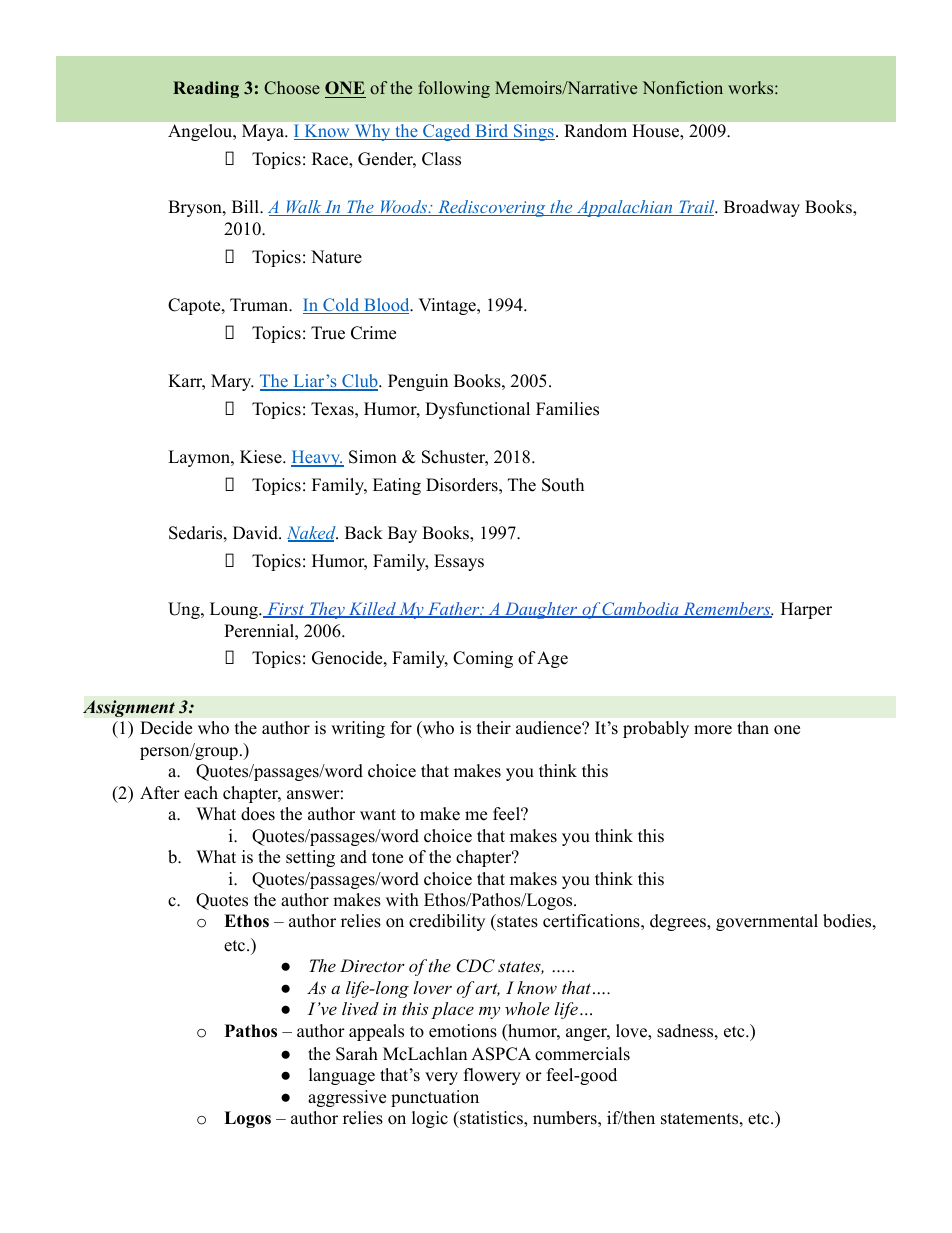 This document has width=952, height=1233. What do you see at coordinates (201, 132) in the document?
I see `Angelou` at bounding box center [201, 132].
